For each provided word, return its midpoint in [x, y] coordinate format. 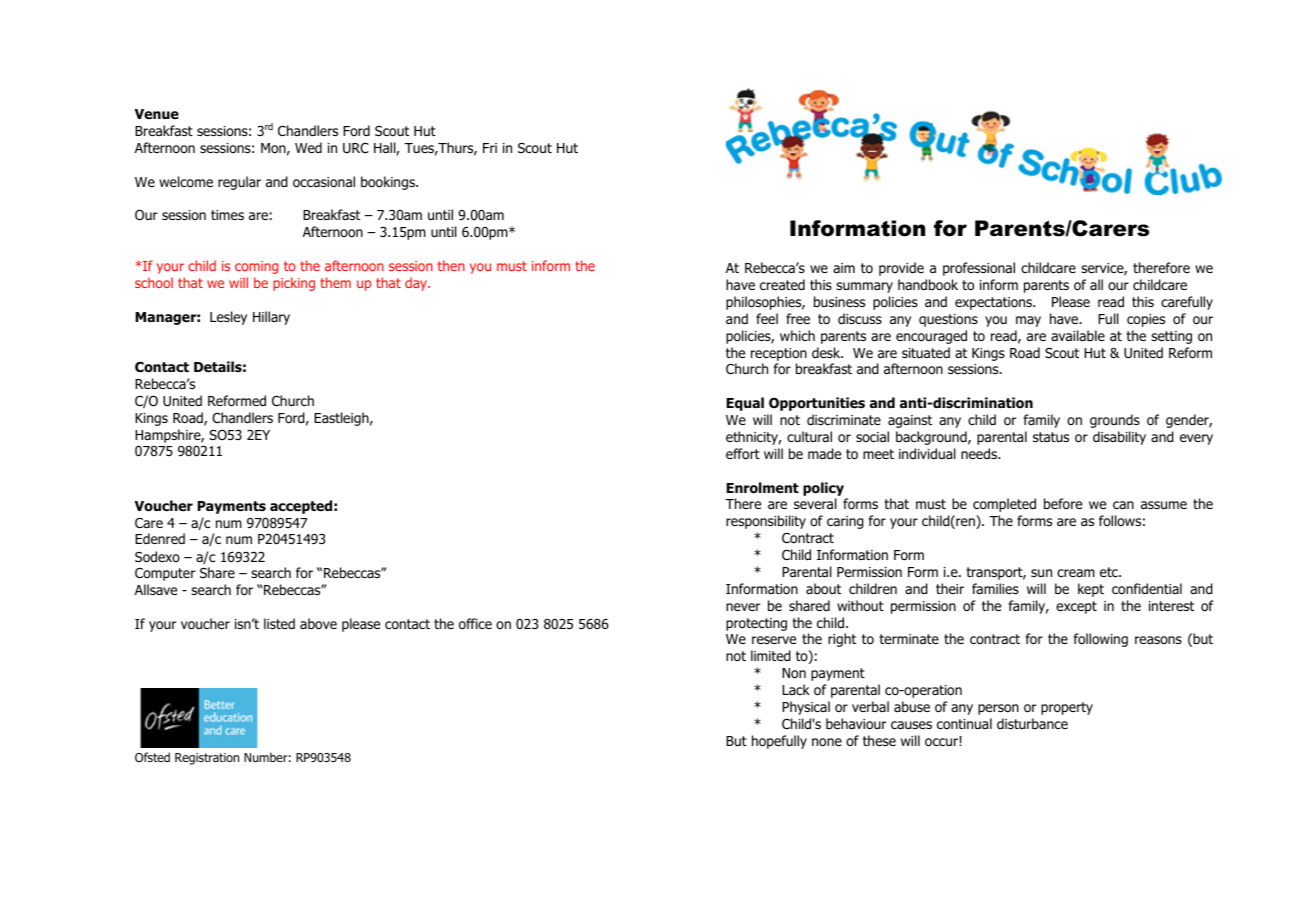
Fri [490, 148]
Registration [207, 759]
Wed [308, 147]
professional [979, 269]
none [827, 742]
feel [767, 318]
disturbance [1032, 723]
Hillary [271, 318]
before [1063, 504]
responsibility [766, 522]
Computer [165, 574]
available [1078, 335]
